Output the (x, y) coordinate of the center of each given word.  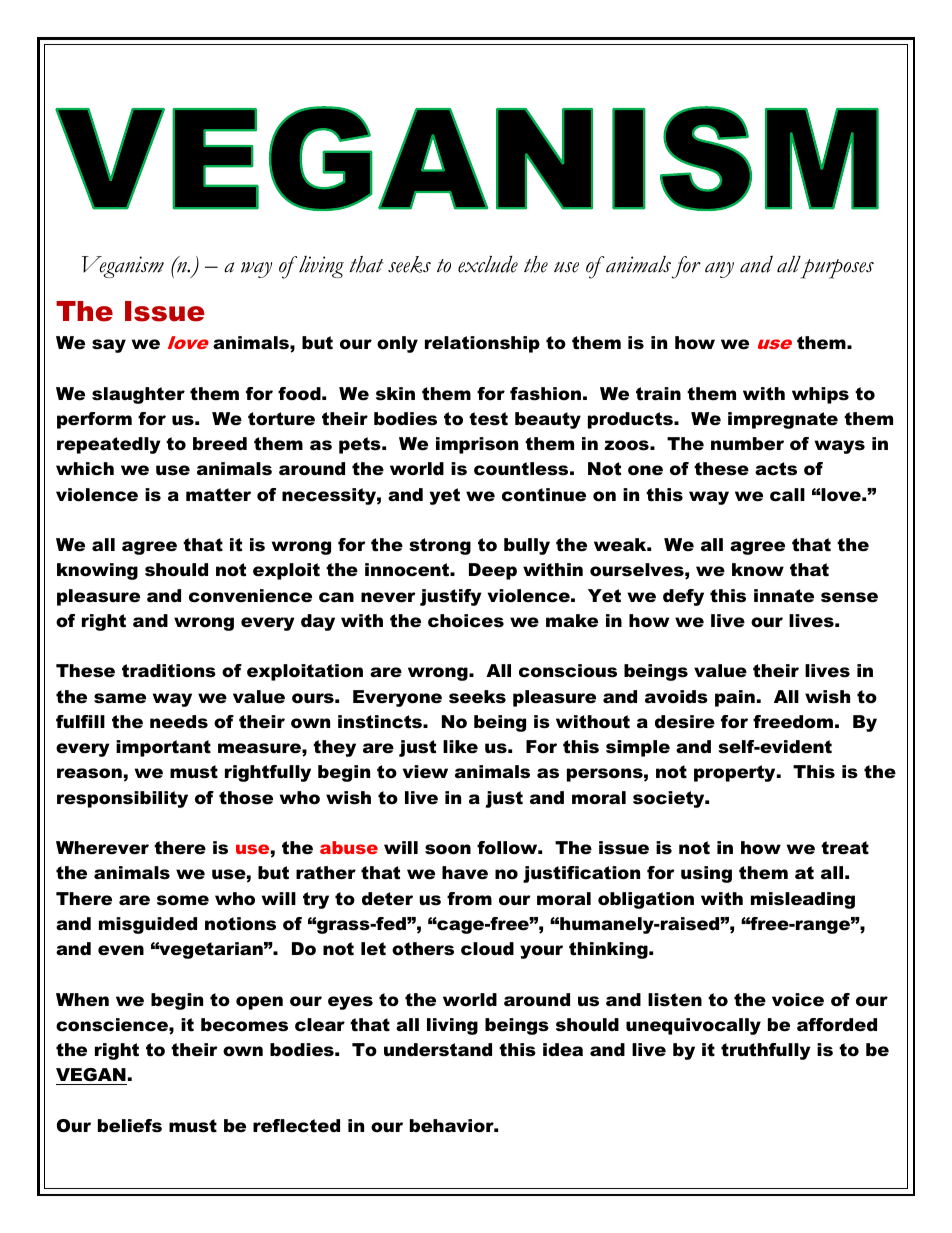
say (109, 346)
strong (440, 546)
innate (784, 596)
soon (448, 849)
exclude (488, 264)
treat (845, 848)
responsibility (122, 799)
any (719, 270)
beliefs (130, 1126)
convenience (250, 596)
